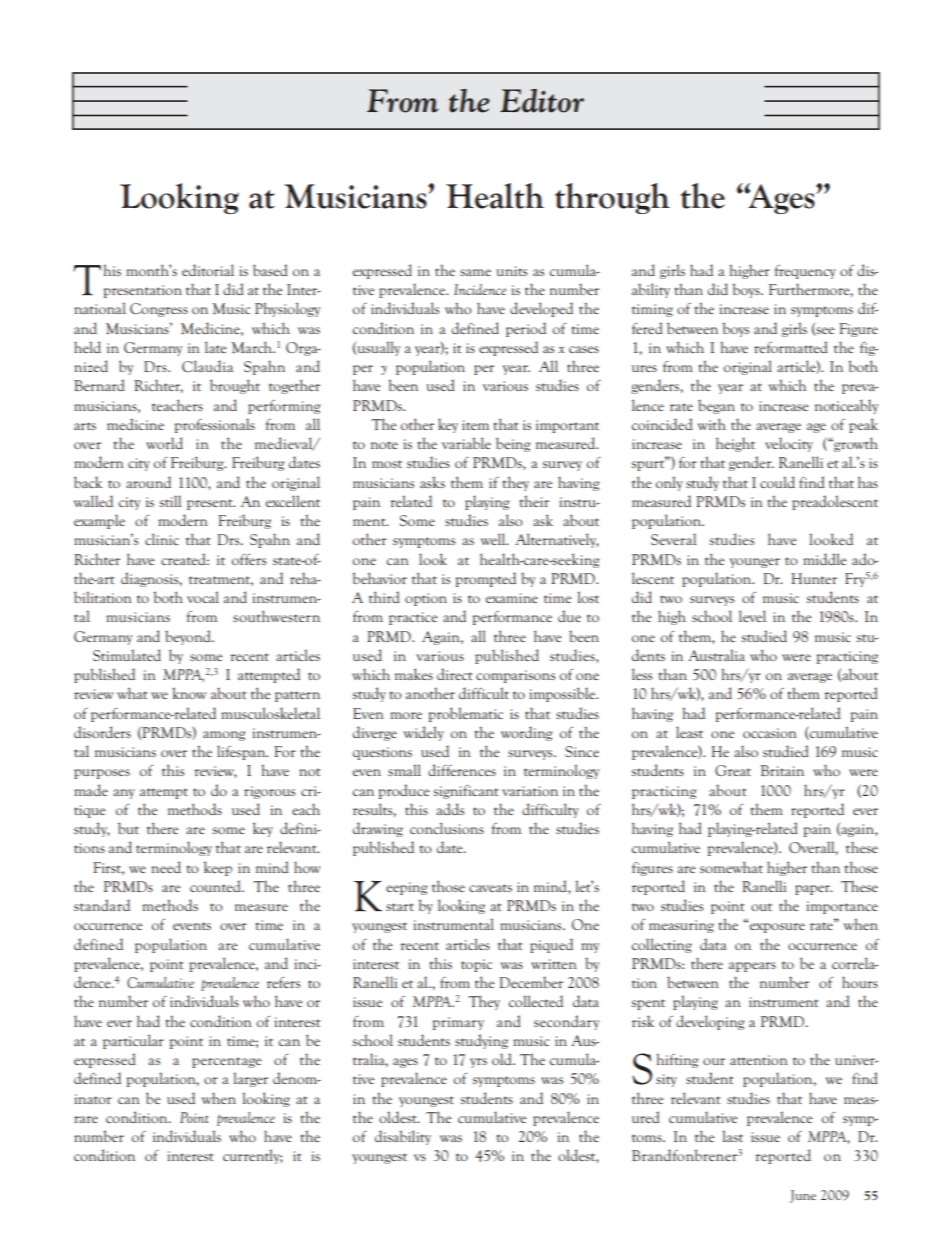 The image size is (952, 1256). What do you see at coordinates (270, 270) in the image?
I see `based` at bounding box center [270, 270].
